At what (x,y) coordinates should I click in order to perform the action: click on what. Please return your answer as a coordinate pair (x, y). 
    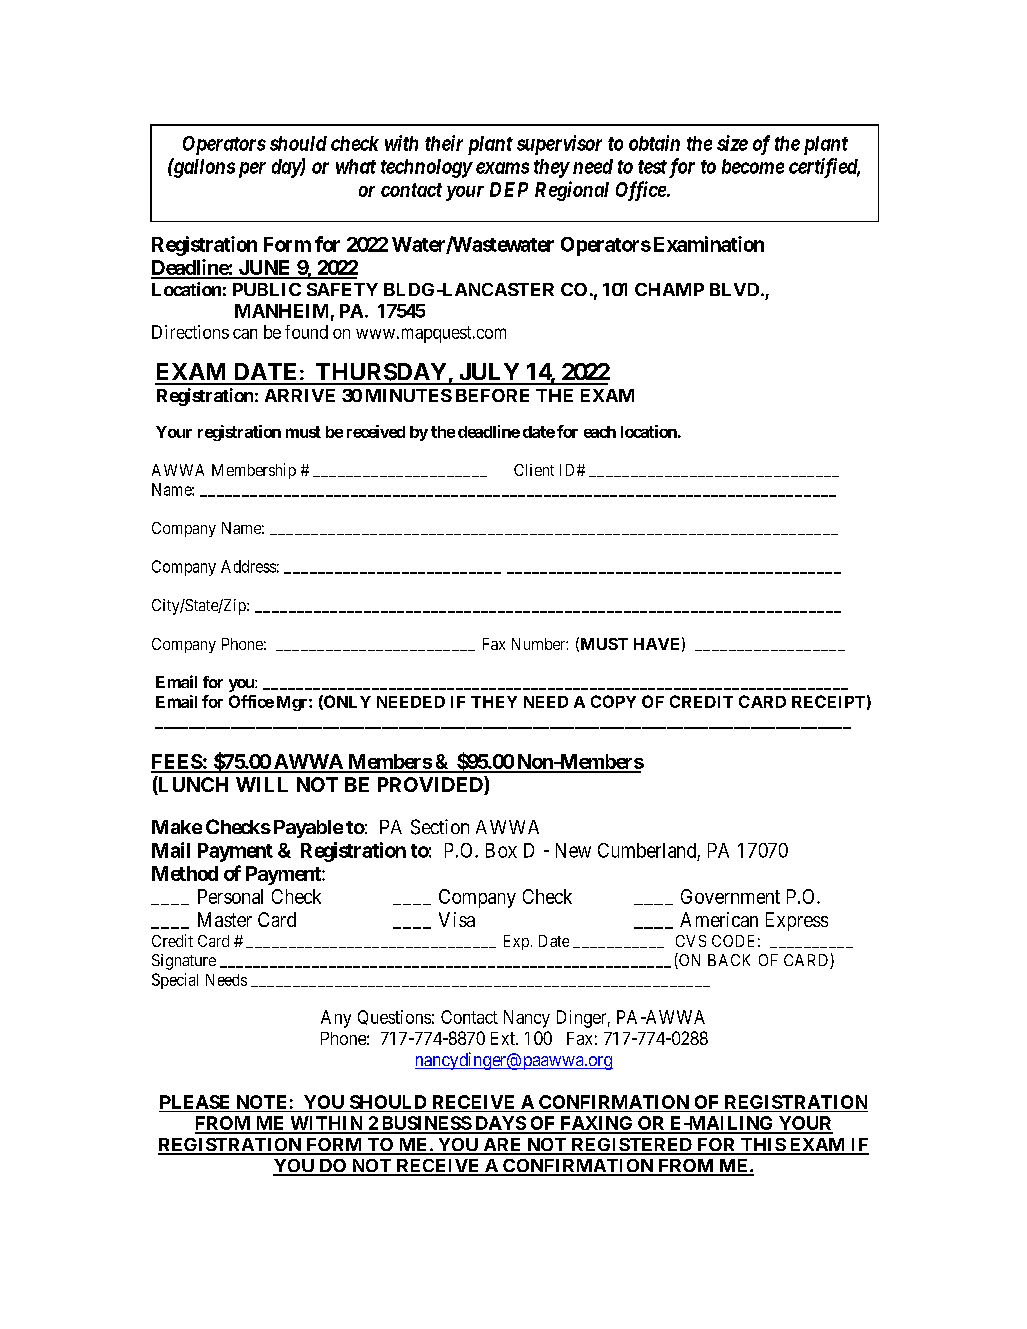
    Looking at the image, I should click on (356, 166).
